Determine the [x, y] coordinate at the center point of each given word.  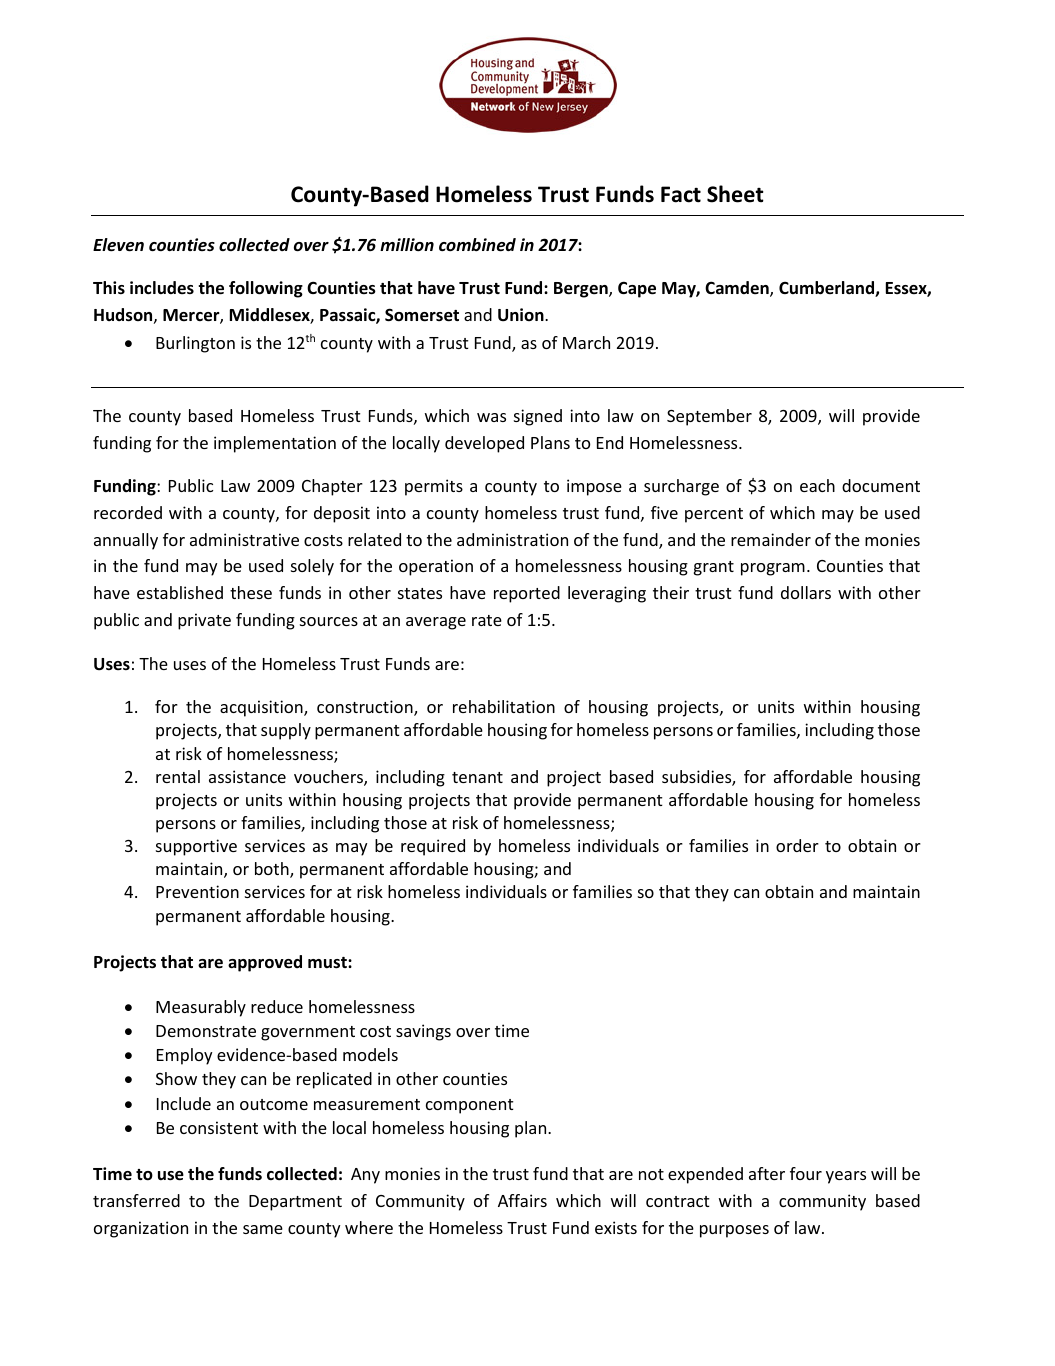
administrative [244, 539]
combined [477, 245]
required [433, 847]
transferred [136, 1200]
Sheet [735, 194]
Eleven [118, 245]
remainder [771, 539]
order [797, 845]
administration [512, 539]
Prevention [197, 891]
